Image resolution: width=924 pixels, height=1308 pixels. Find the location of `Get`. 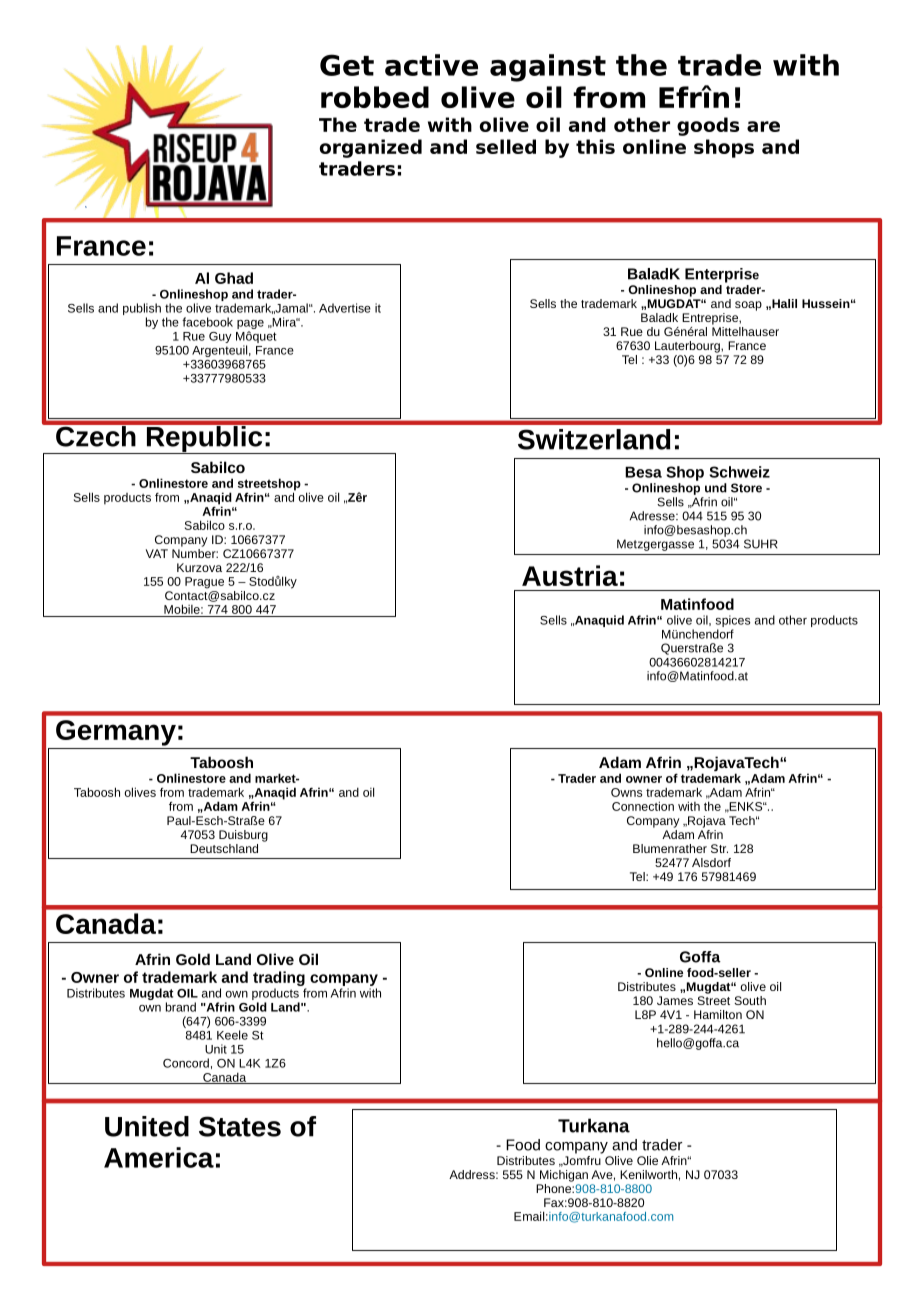

Get is located at coordinates (347, 65).
